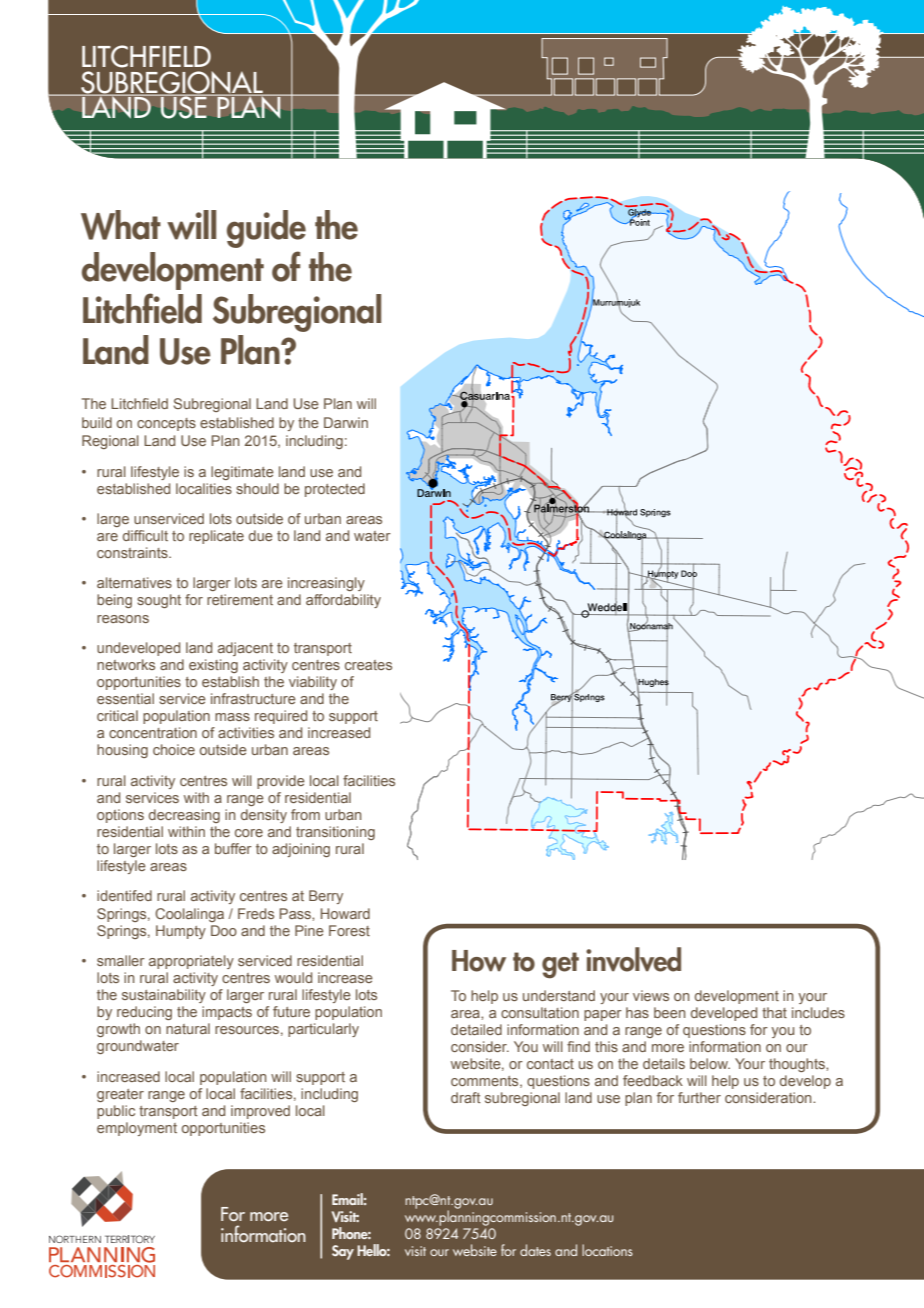 The height and width of the image is (1308, 924). I want to click on further, so click(699, 1097).
